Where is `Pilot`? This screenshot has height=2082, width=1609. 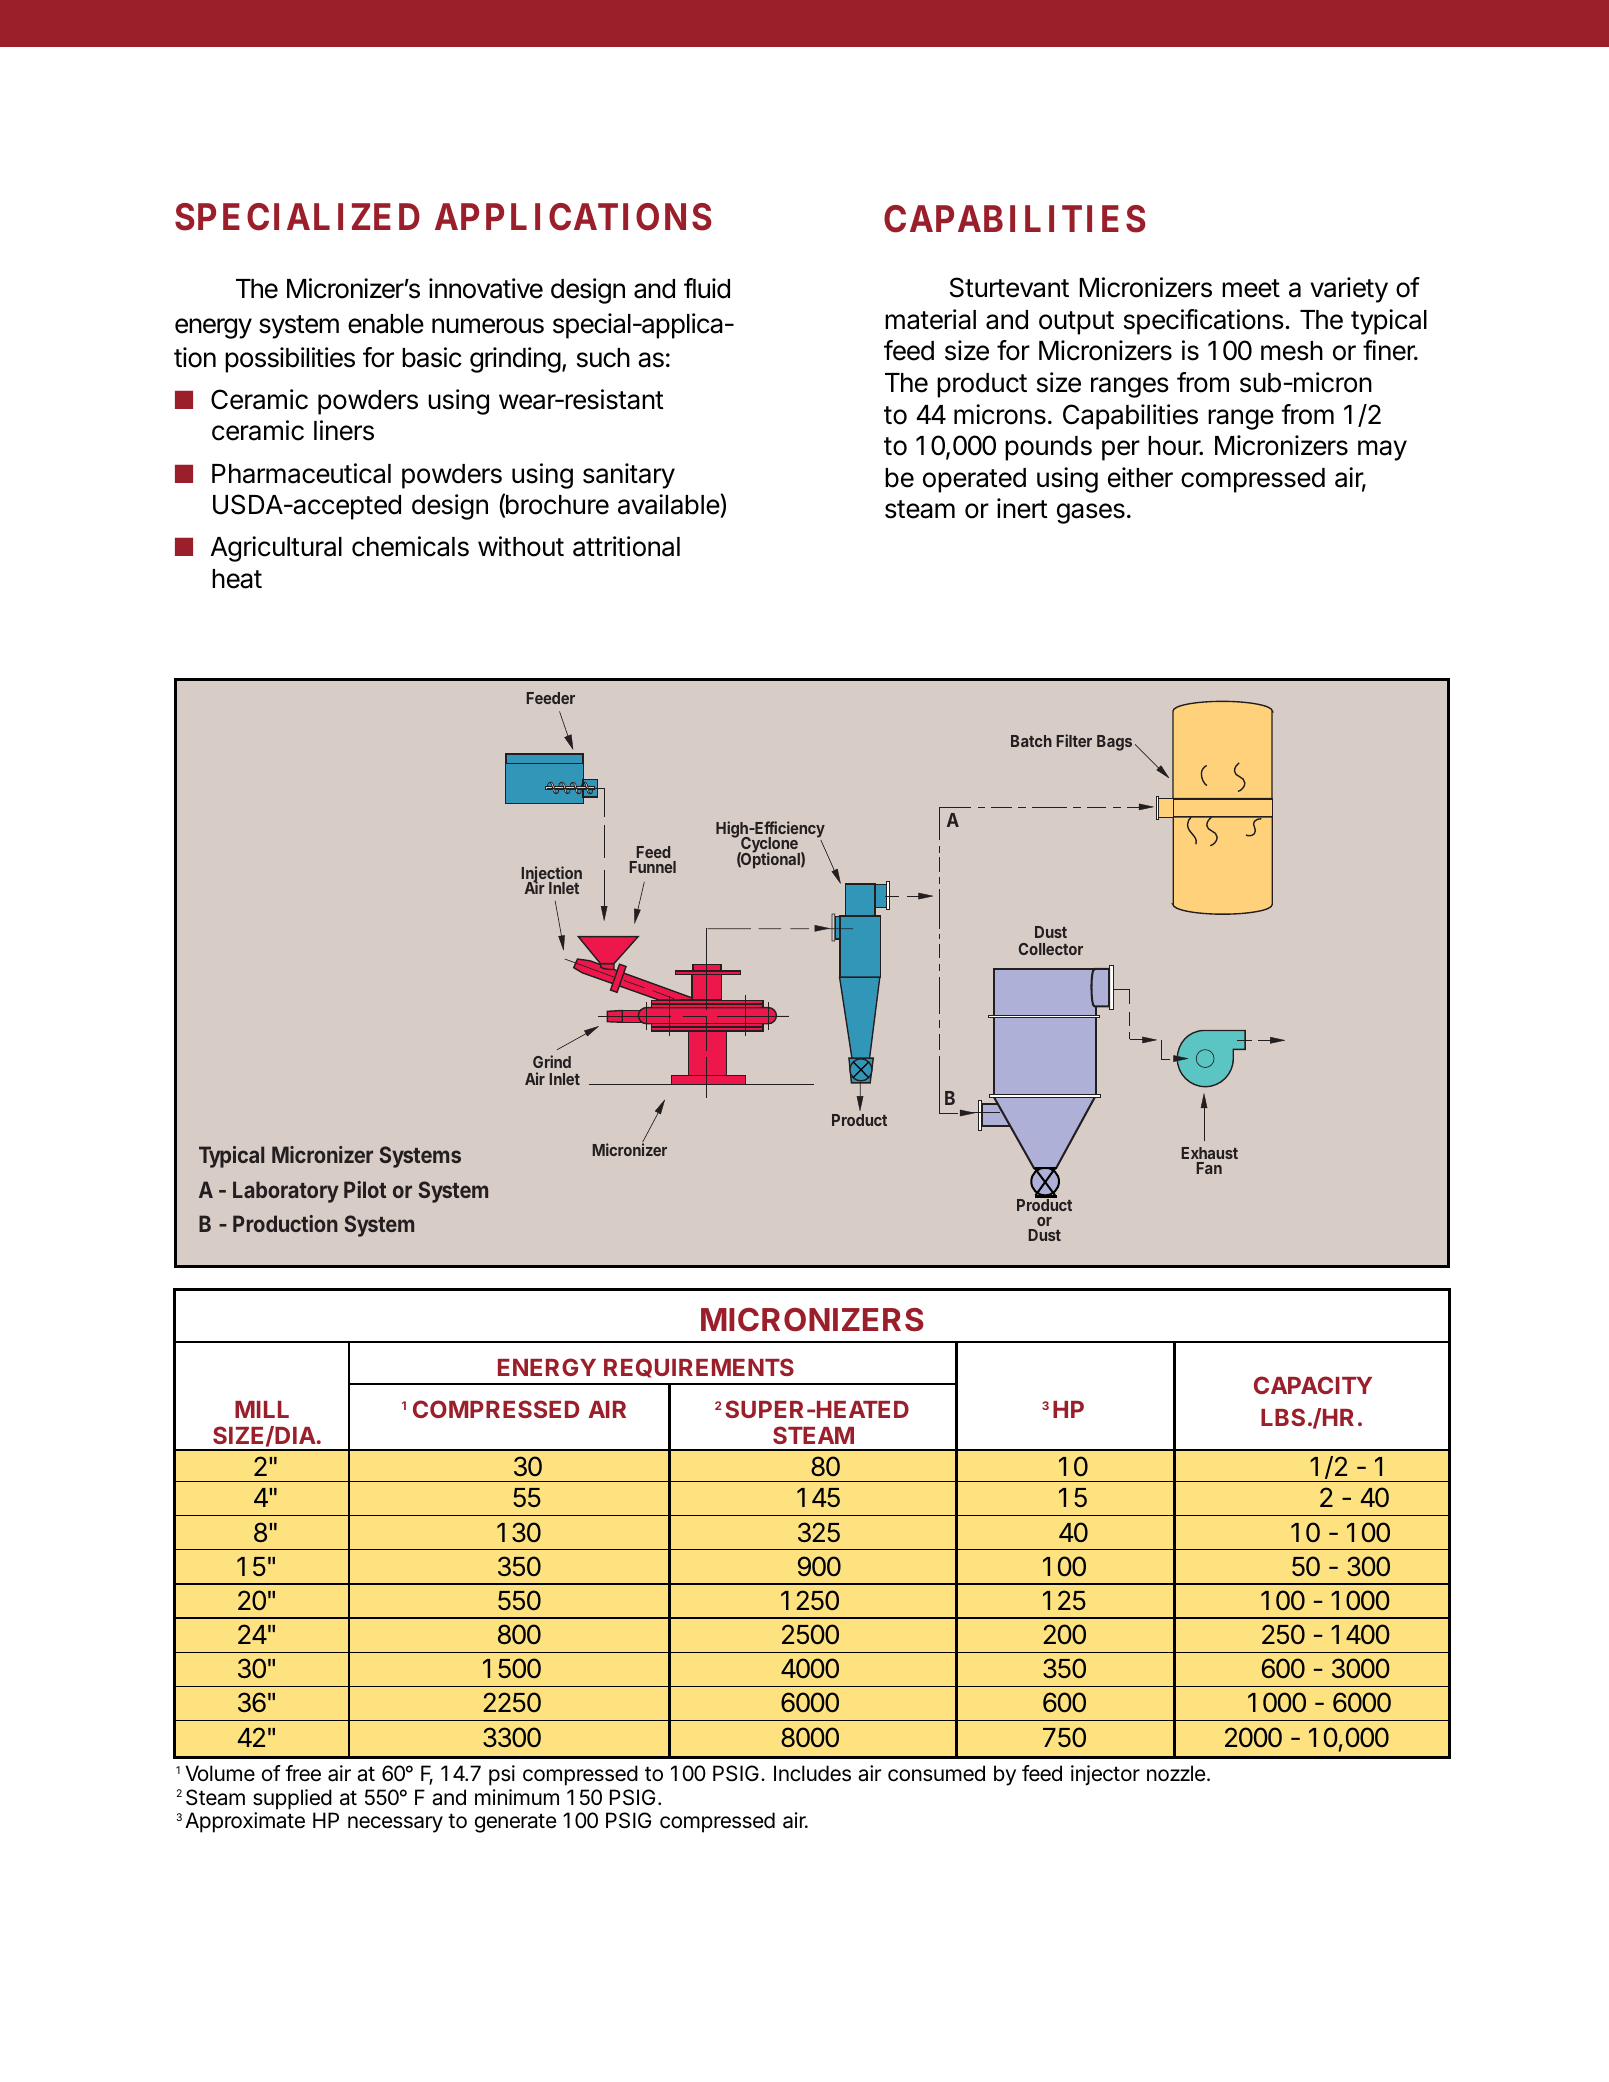
Pilot is located at coordinates (365, 1189).
